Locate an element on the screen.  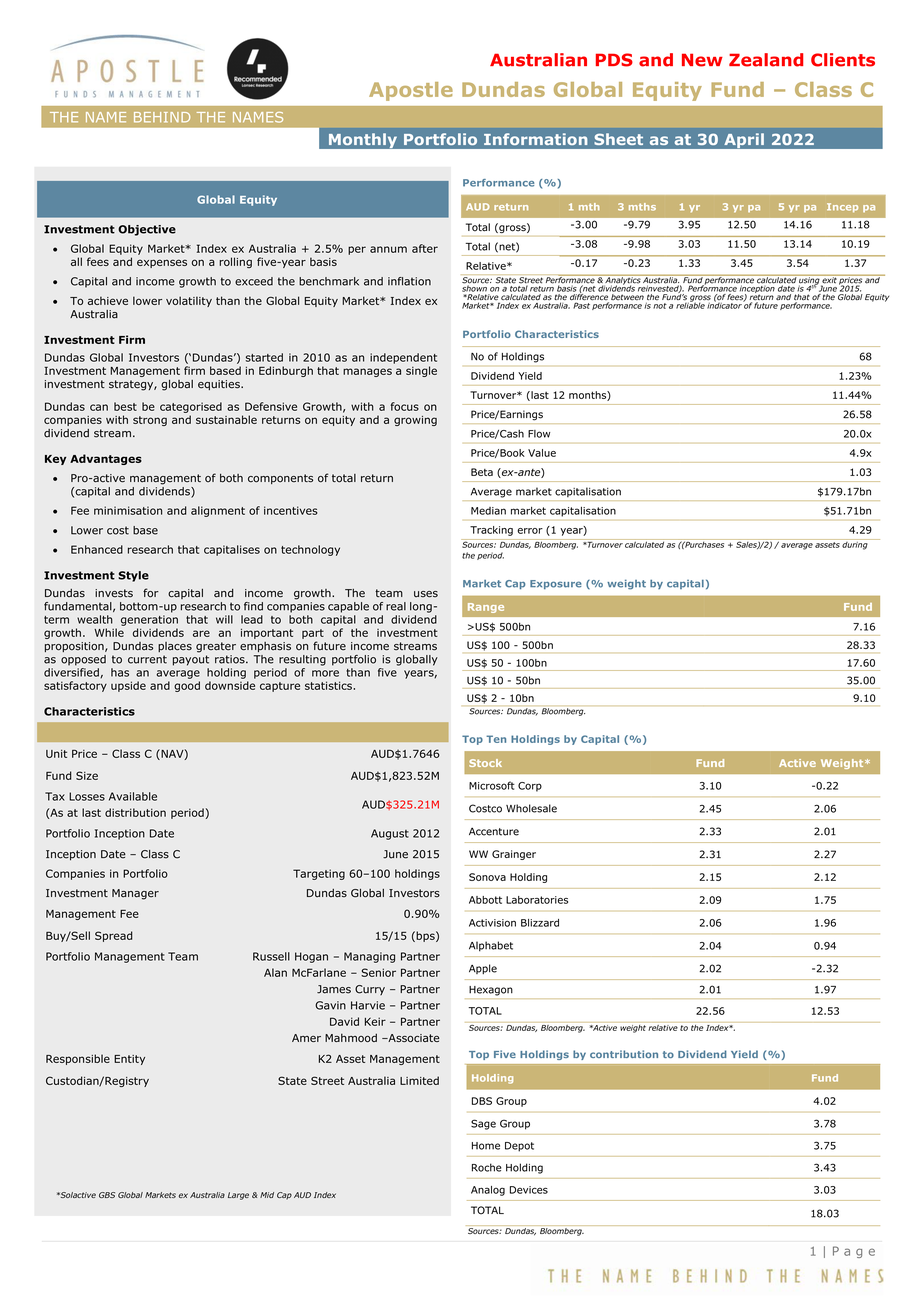
Roche is located at coordinates (487, 1167).
